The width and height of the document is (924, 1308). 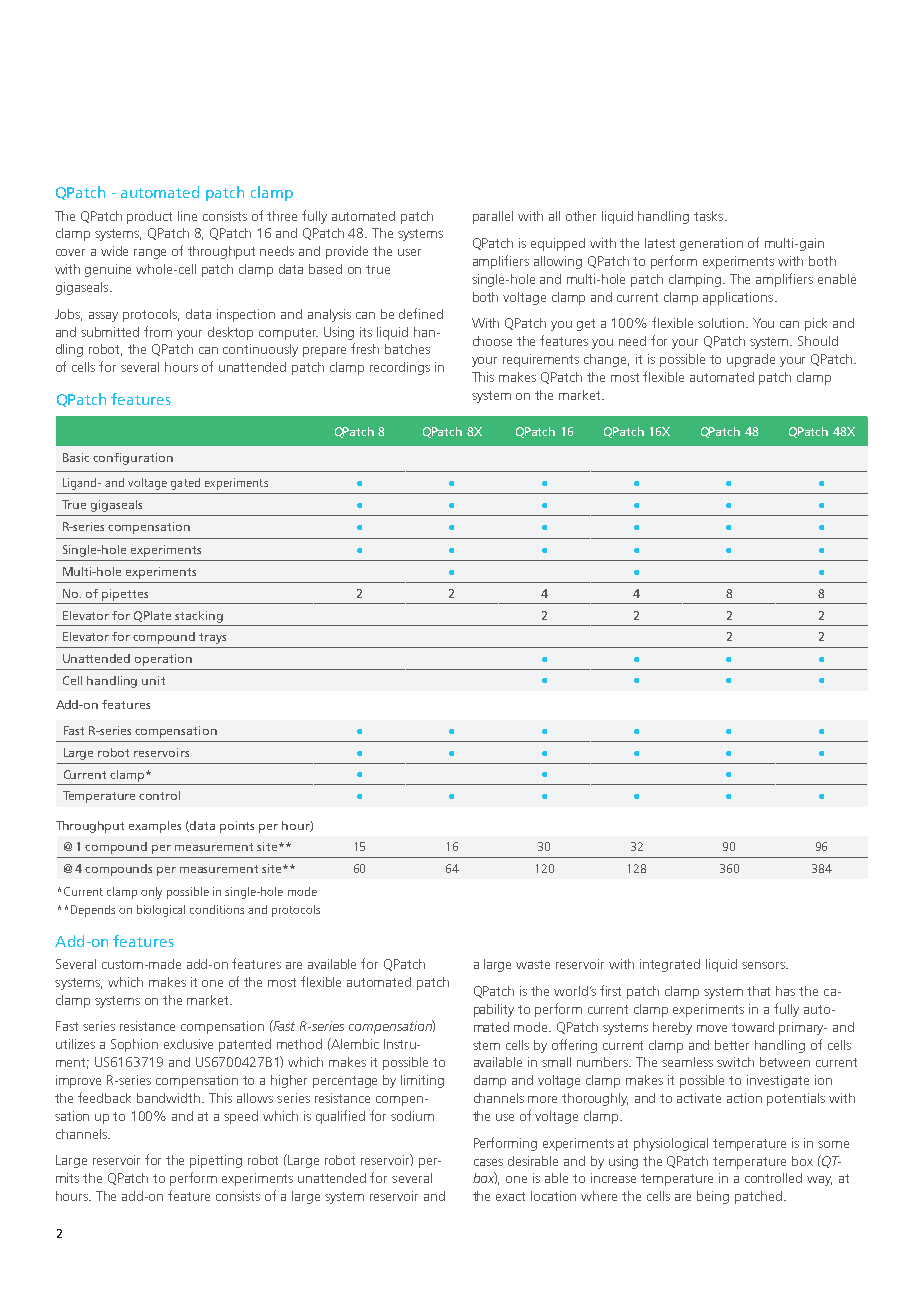 I want to click on pipetting, so click(x=216, y=1161).
